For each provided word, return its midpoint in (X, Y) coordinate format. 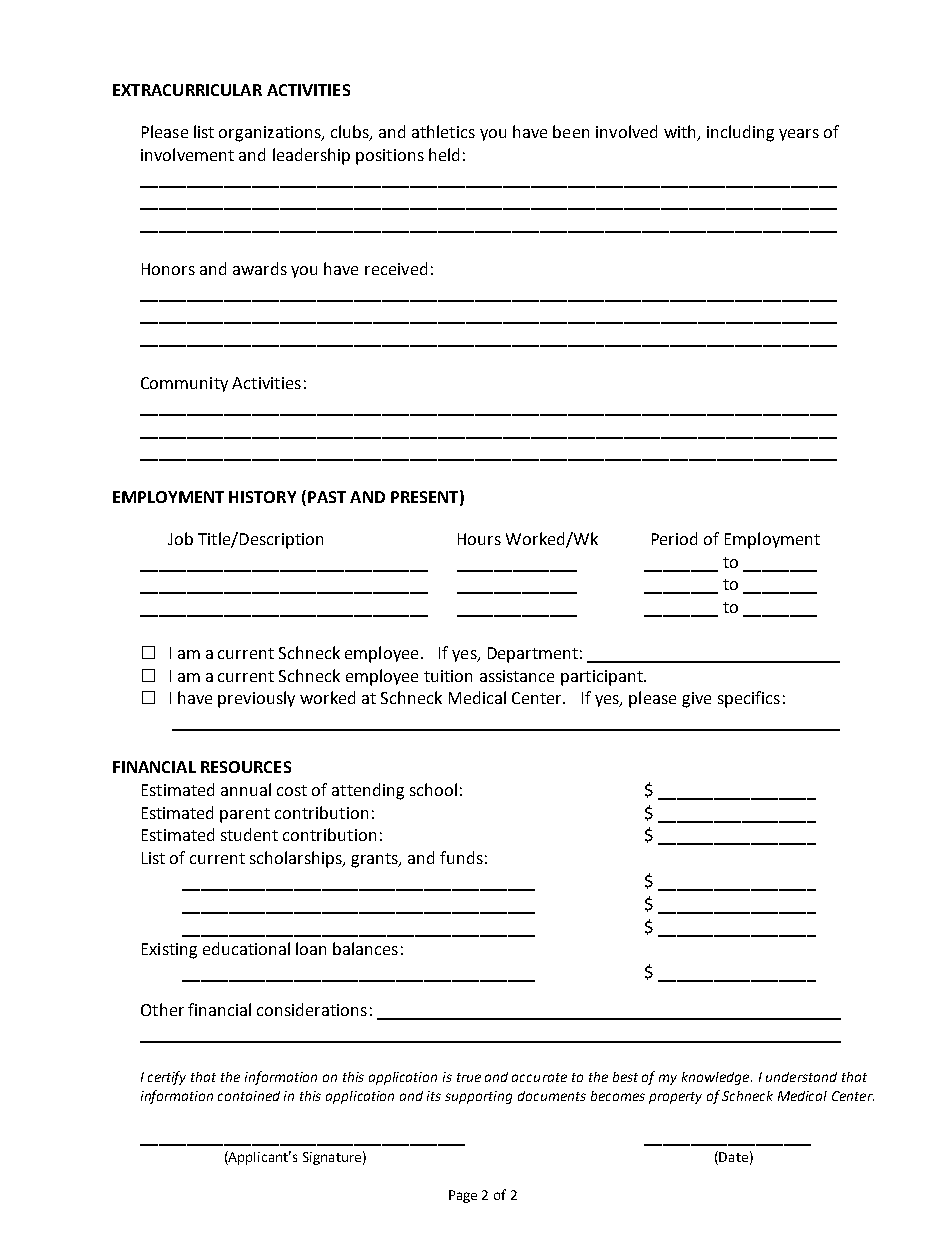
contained (249, 1096)
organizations (271, 134)
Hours (479, 539)
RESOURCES (246, 767)
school (433, 789)
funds (461, 857)
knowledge (717, 1078)
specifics (749, 699)
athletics (443, 131)
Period (674, 538)
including (740, 133)
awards (260, 268)
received (396, 268)
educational (246, 948)
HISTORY (262, 497)
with (681, 133)
